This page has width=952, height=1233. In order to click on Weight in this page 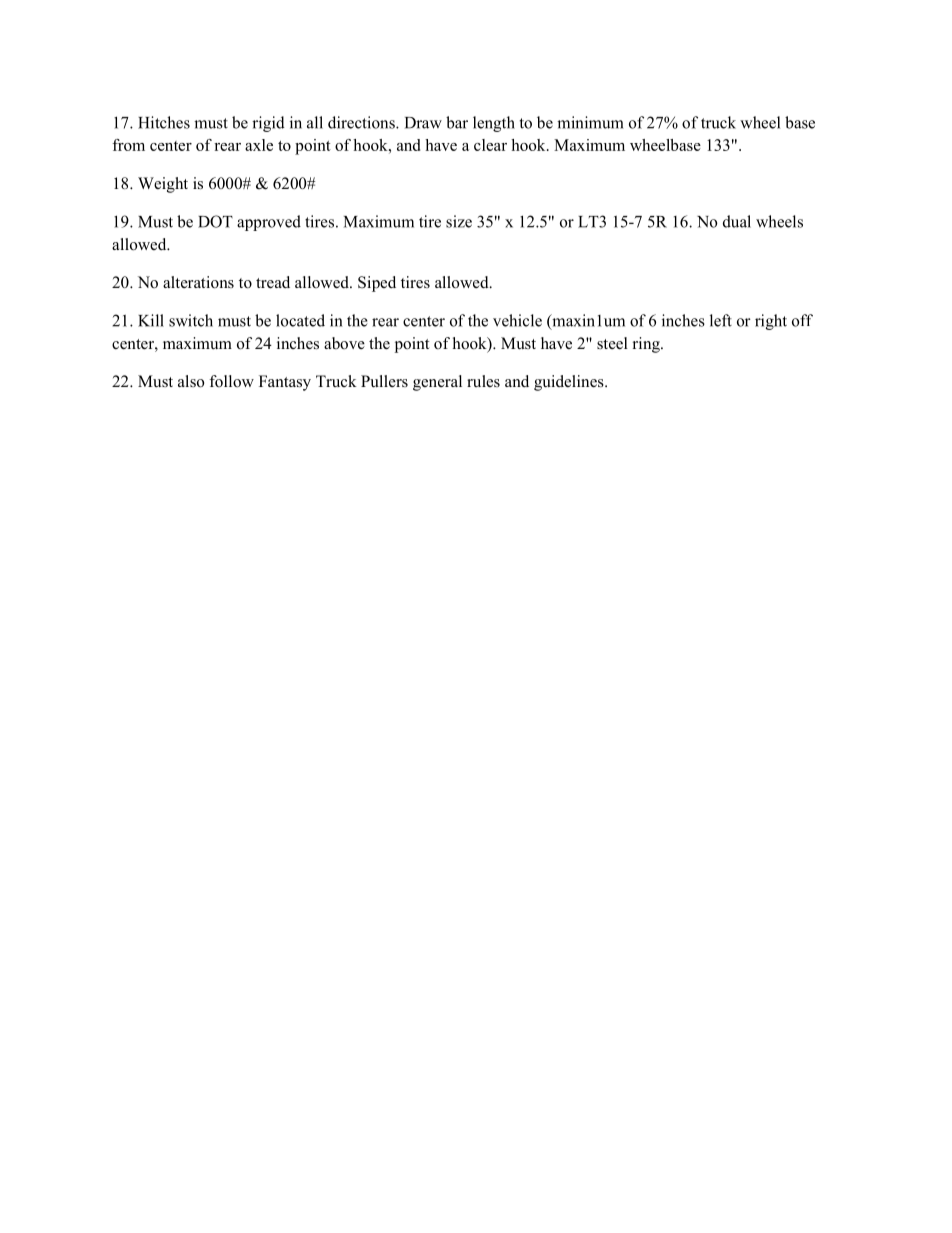, I will do `click(163, 185)`.
